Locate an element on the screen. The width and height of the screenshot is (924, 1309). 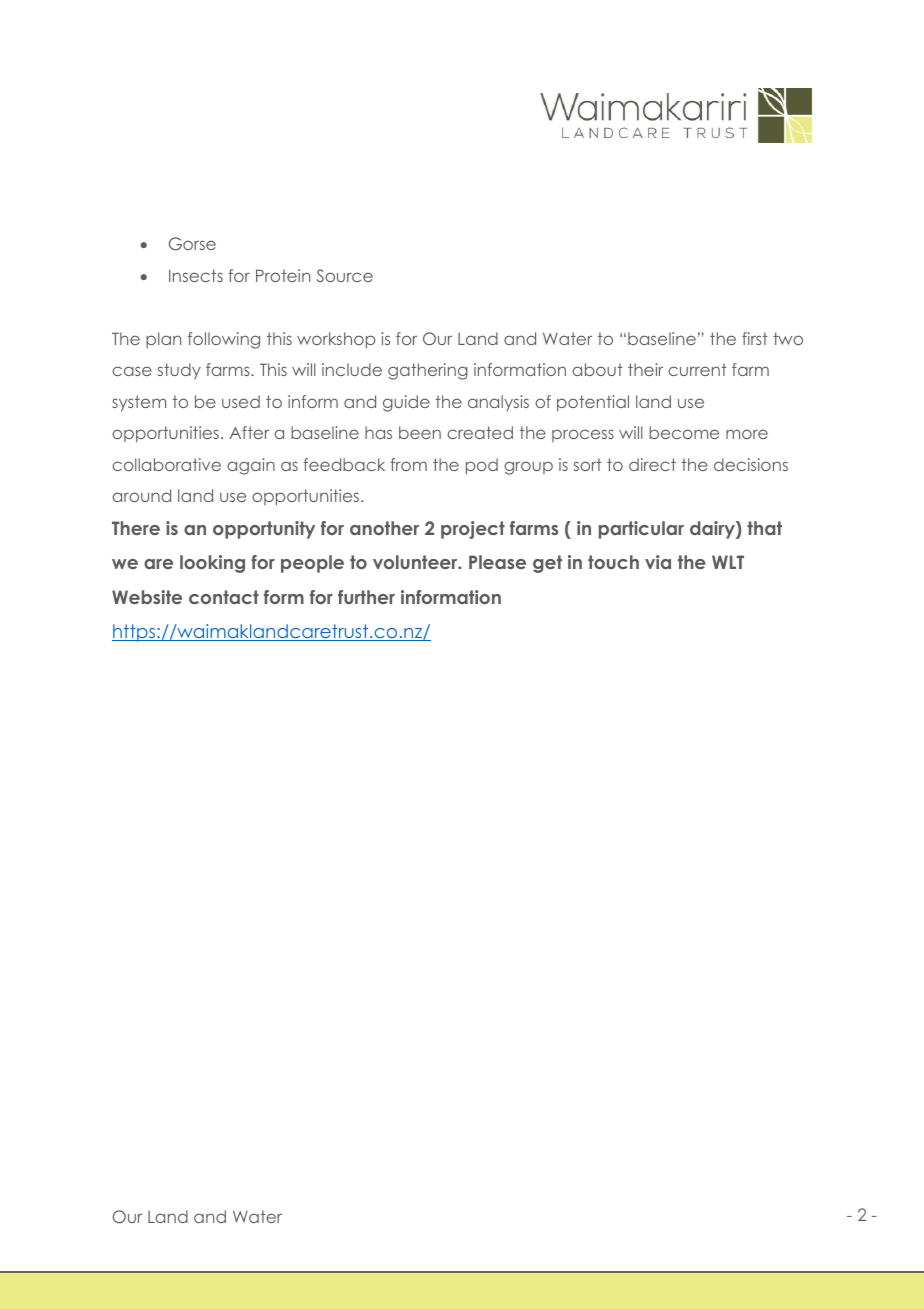
Source is located at coordinates (345, 275).
